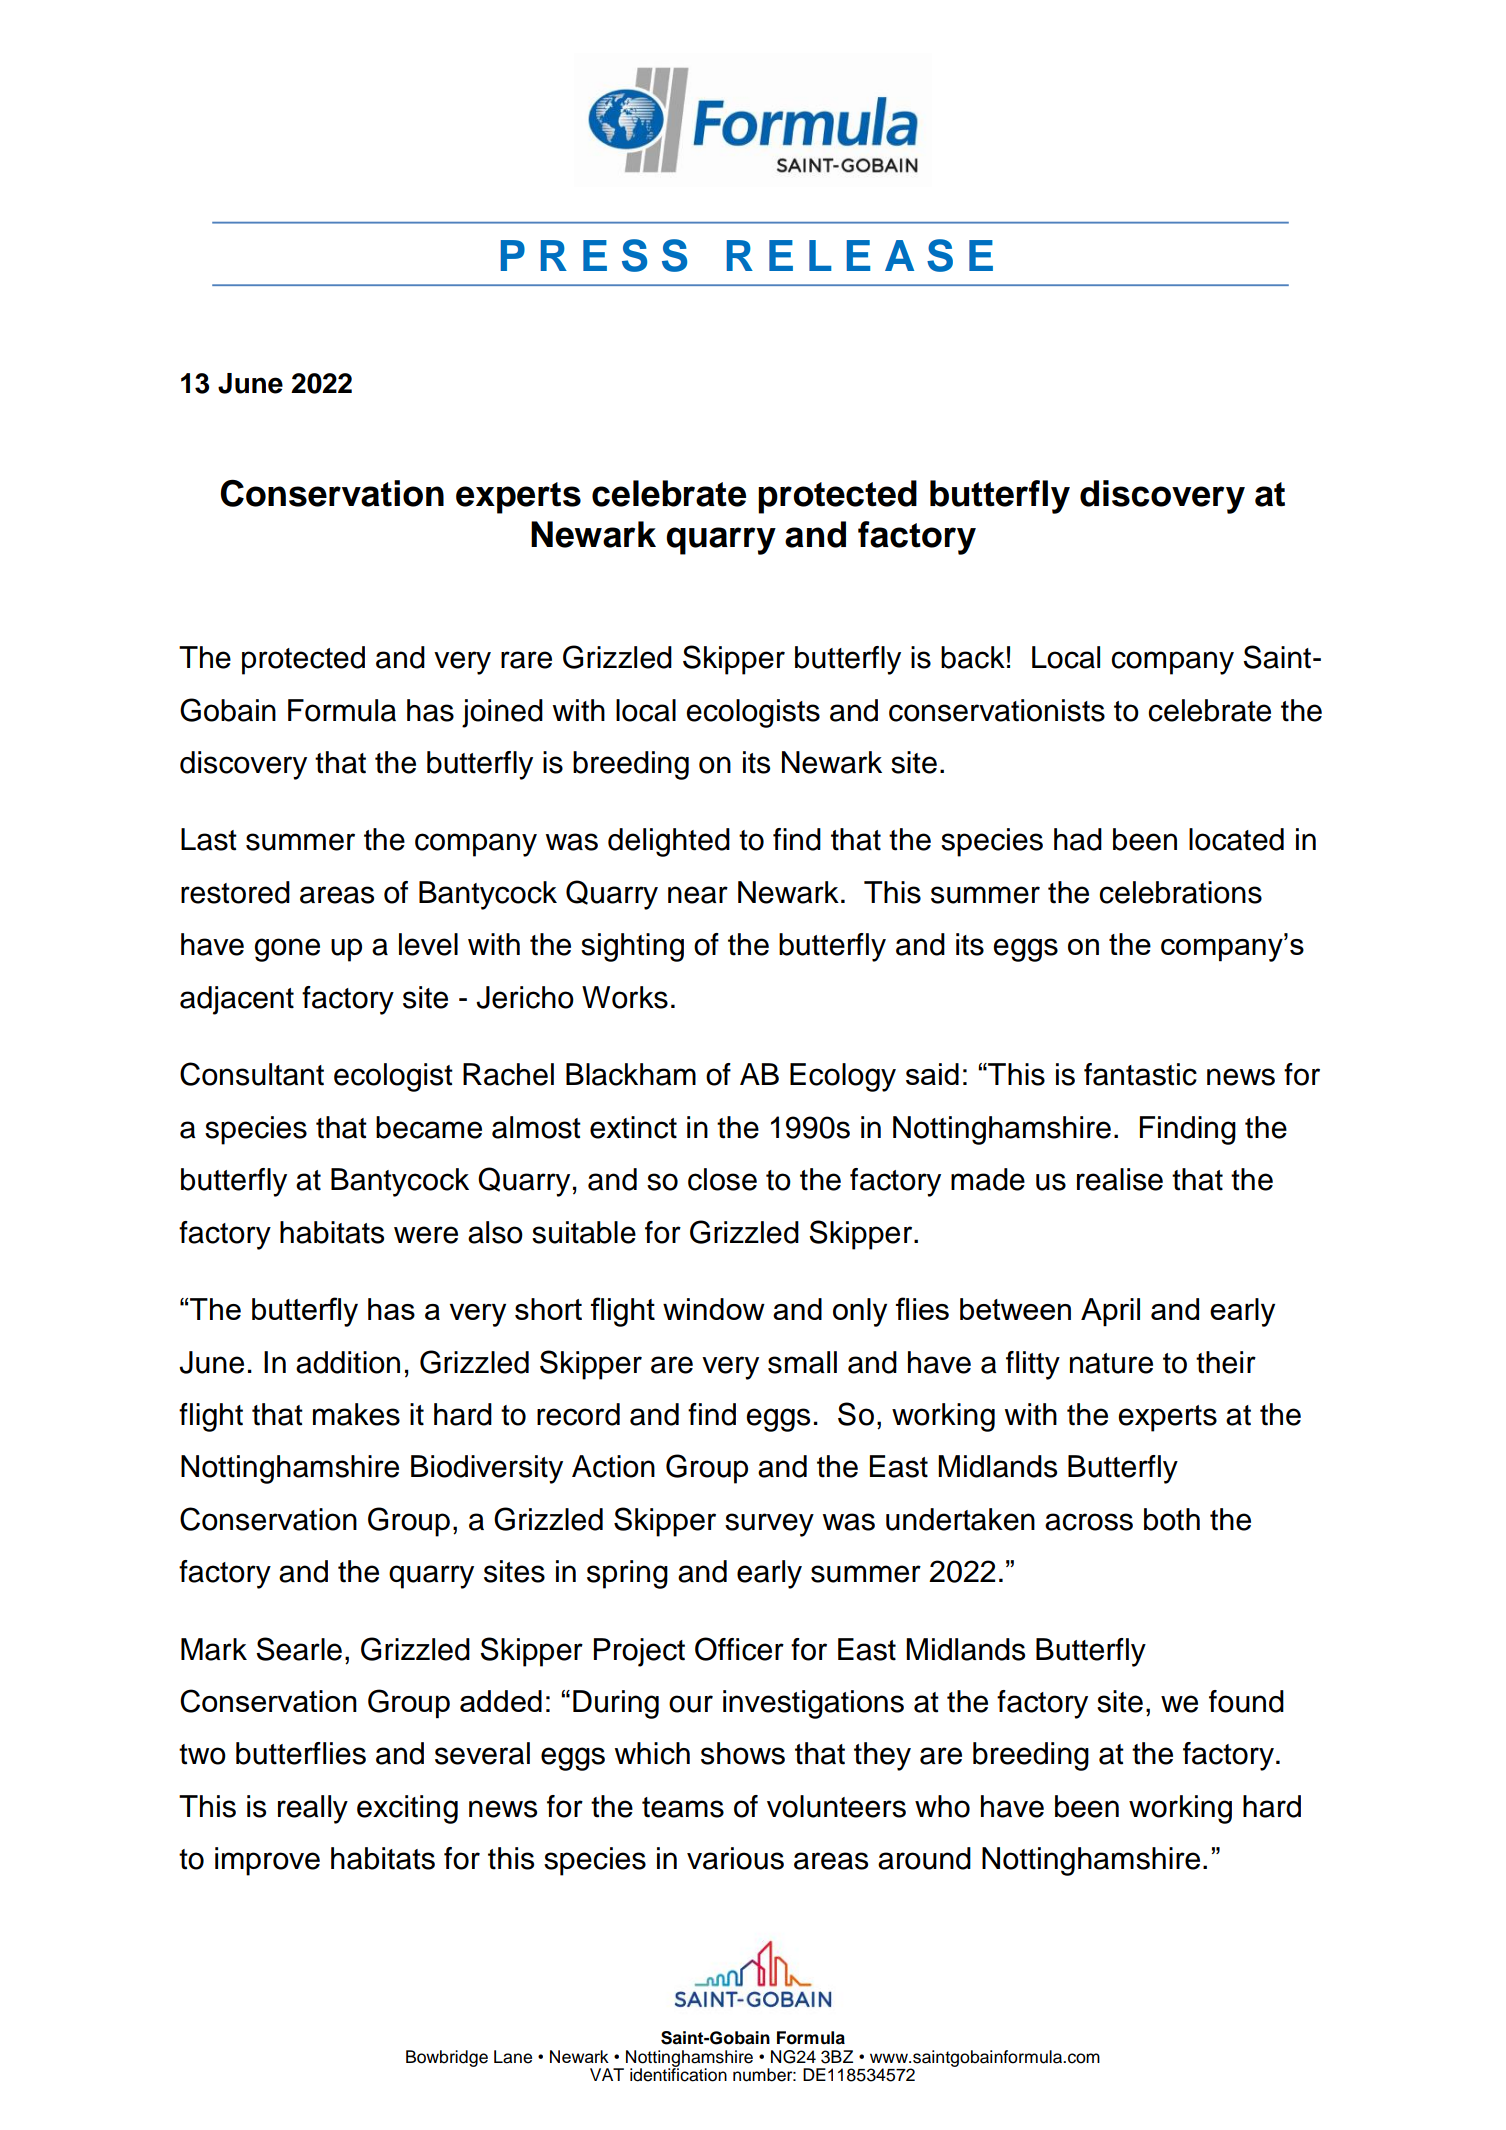 This document has width=1506, height=2130. What do you see at coordinates (299, 1649) in the document?
I see `Searle` at bounding box center [299, 1649].
